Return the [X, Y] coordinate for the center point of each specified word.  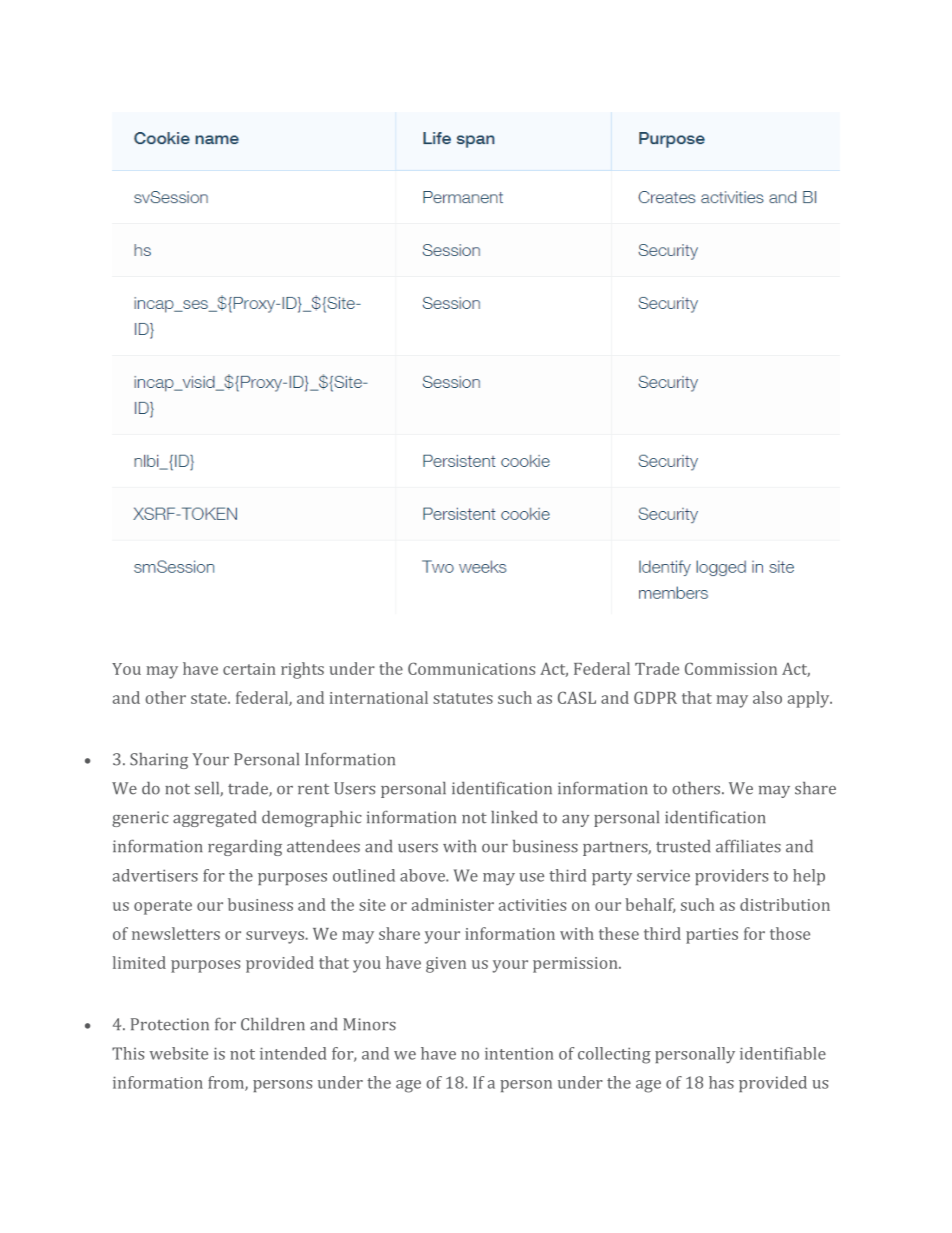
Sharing [159, 761]
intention [519, 1053]
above [423, 875]
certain [249, 669]
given [446, 965]
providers [731, 877]
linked [514, 817]
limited [139, 962]
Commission [731, 668]
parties [712, 936]
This [128, 1053]
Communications [471, 668]
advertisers [155, 875]
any [575, 821]
